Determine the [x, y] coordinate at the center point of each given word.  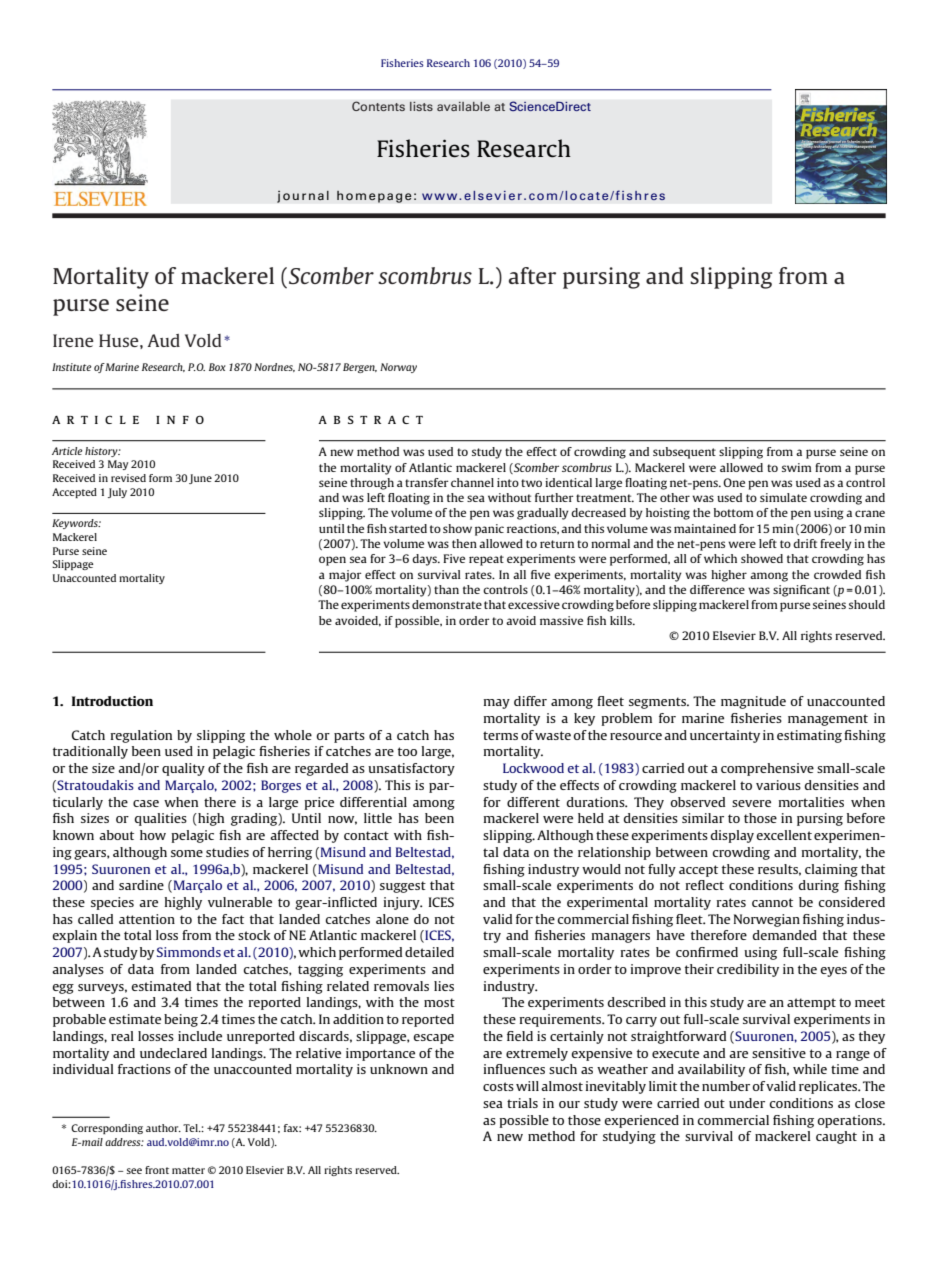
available [463, 106]
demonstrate [447, 604]
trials [522, 1103]
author [163, 1128]
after [532, 275]
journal [303, 196]
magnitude [753, 702]
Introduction [112, 701]
